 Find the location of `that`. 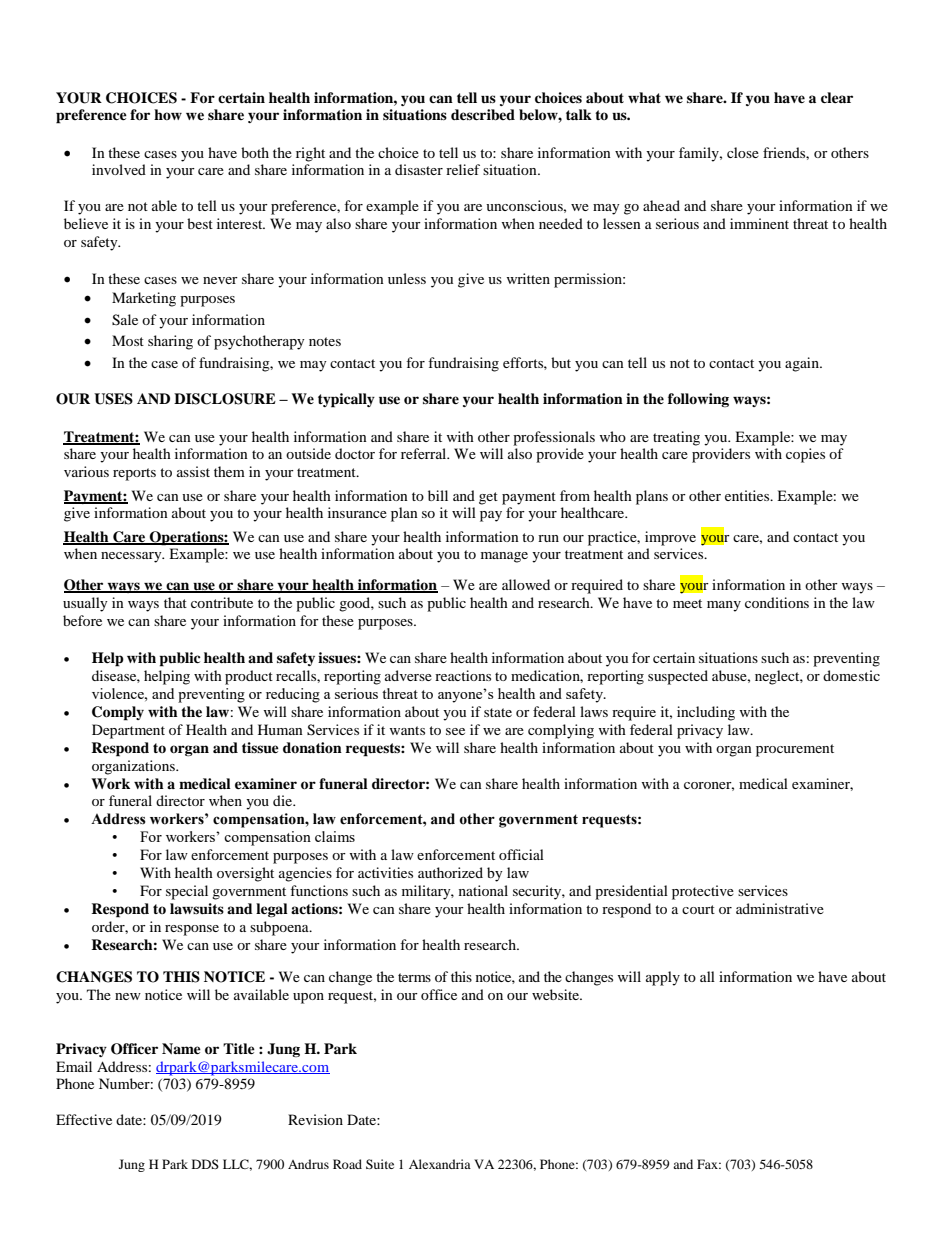

that is located at coordinates (175, 602).
